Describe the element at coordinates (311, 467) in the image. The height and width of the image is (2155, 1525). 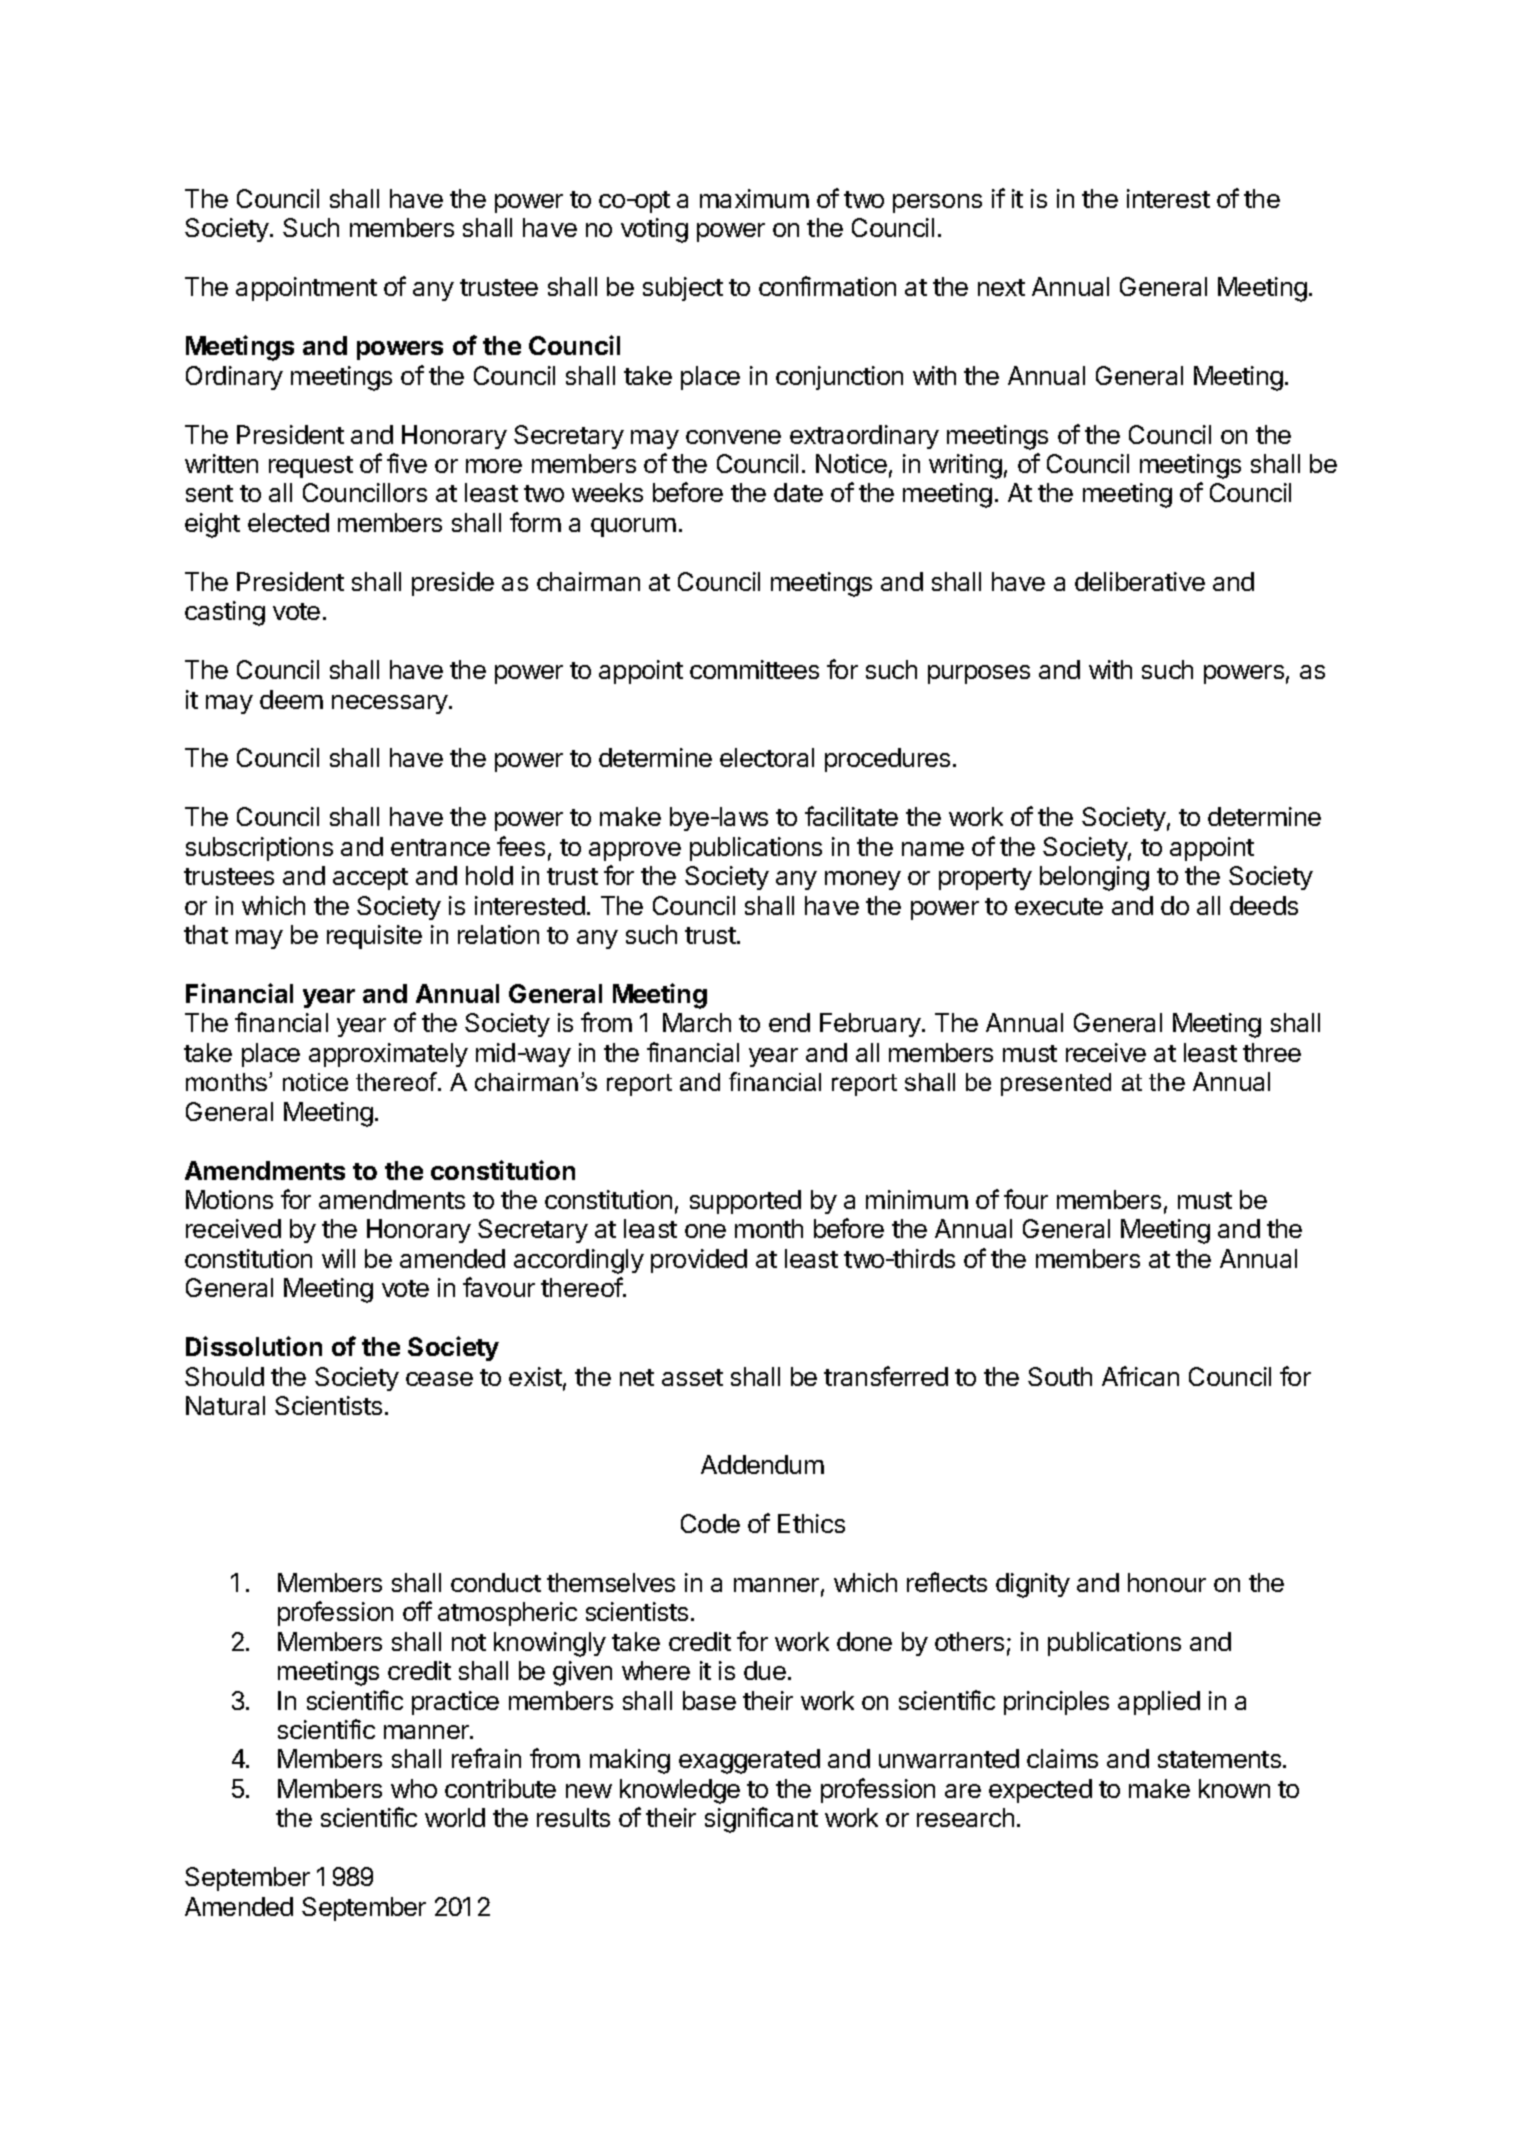
I see `request` at that location.
